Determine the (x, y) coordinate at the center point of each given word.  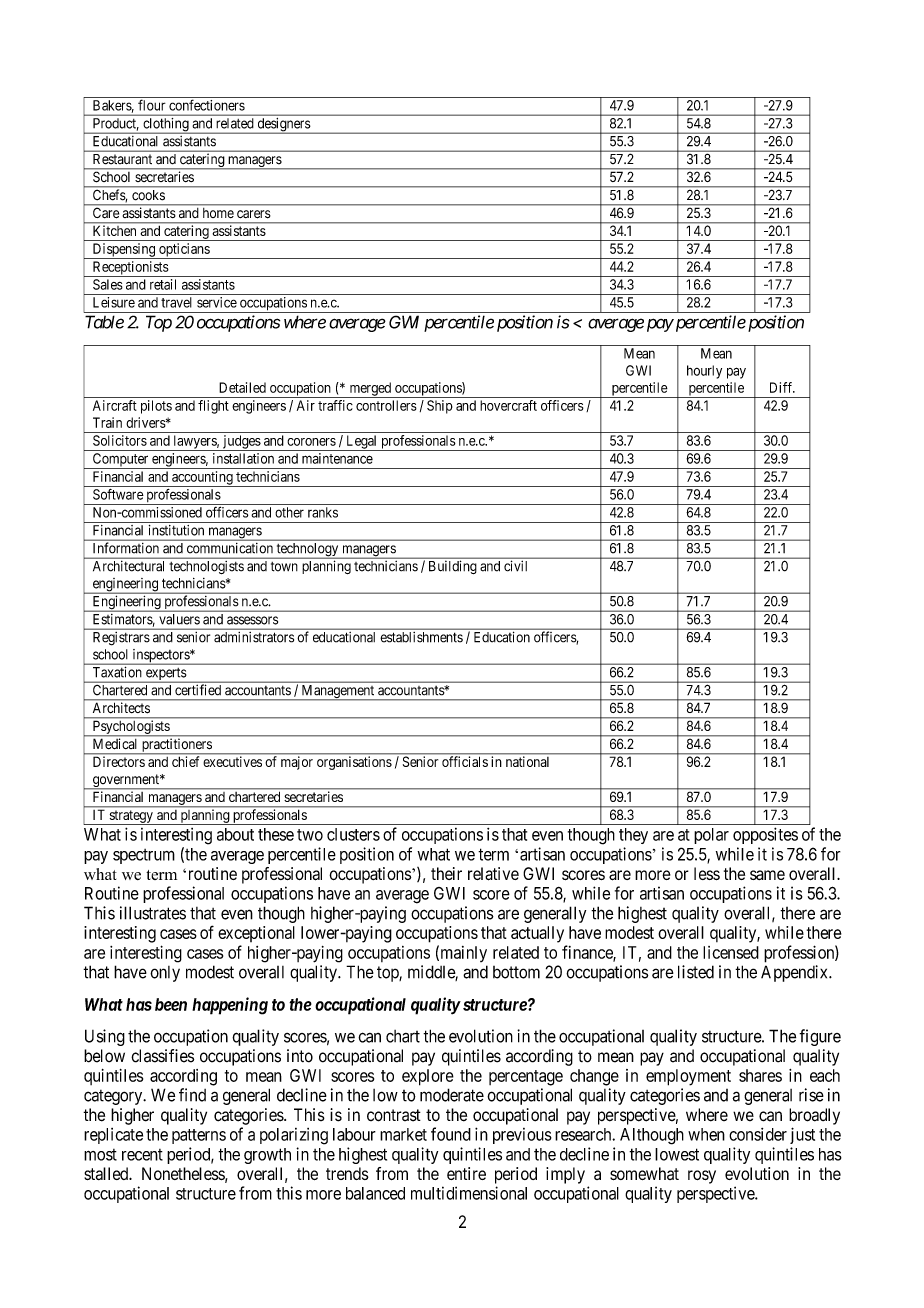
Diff (782, 387)
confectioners (207, 105)
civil (515, 566)
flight (213, 407)
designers (283, 126)
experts (165, 675)
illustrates (153, 913)
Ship (440, 407)
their (446, 873)
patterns (199, 1136)
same (767, 875)
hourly (704, 372)
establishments (422, 637)
